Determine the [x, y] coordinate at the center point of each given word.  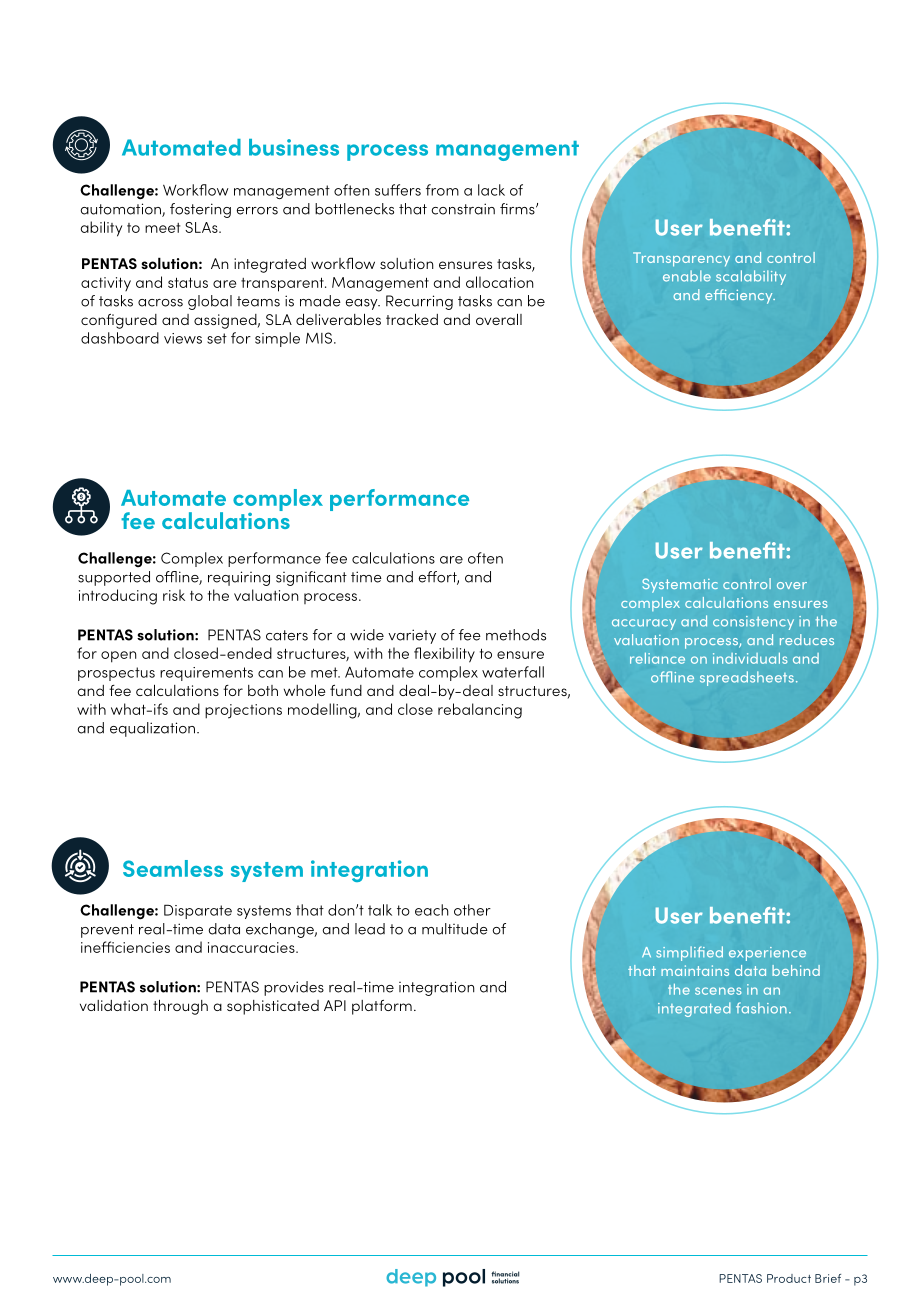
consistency [753, 623]
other [472, 910]
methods [516, 635]
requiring [239, 578]
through [180, 1007]
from [442, 190]
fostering [200, 210]
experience [767, 954]
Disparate [198, 911]
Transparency [681, 259]
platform [382, 1007]
